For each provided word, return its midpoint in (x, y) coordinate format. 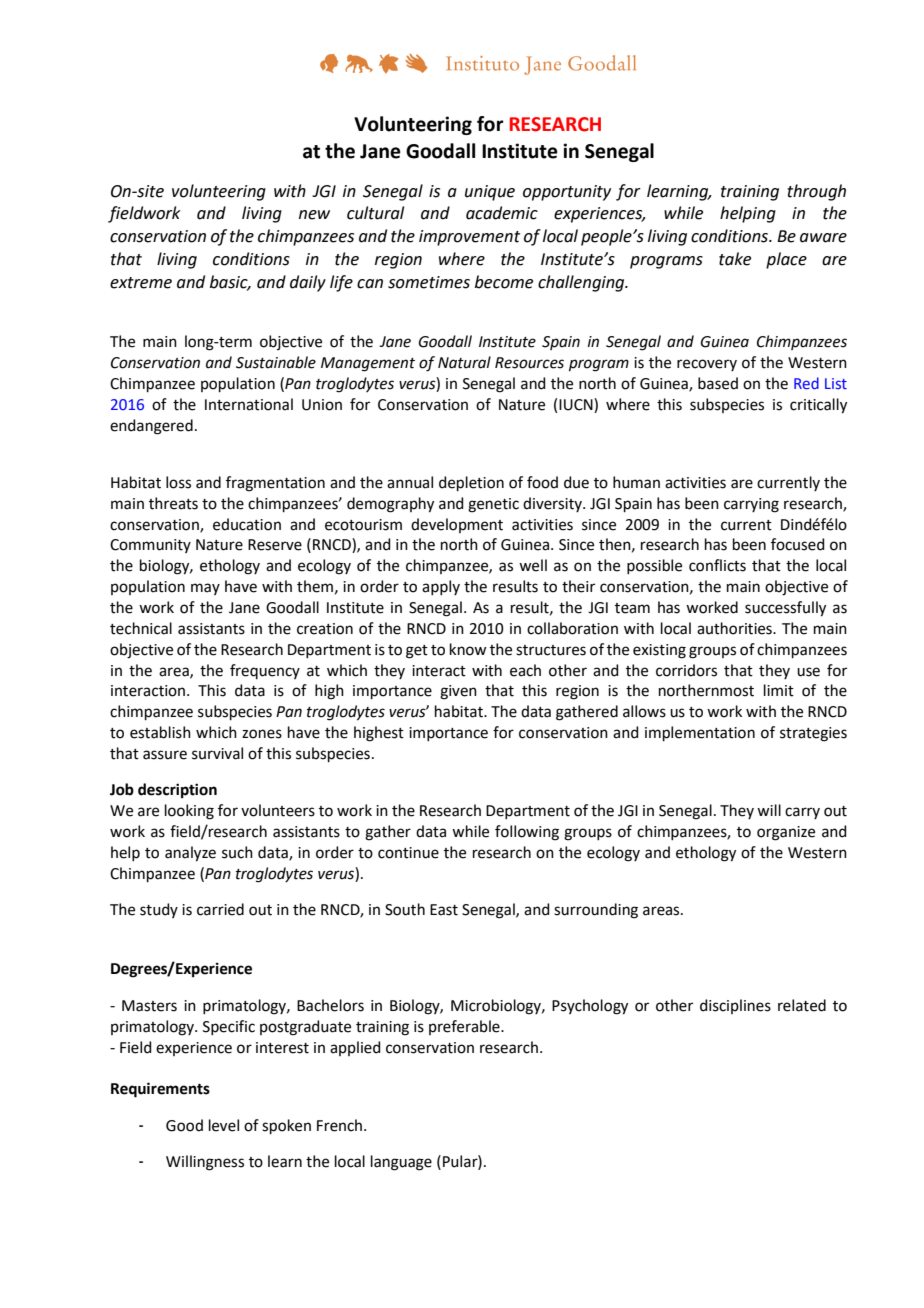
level (224, 1125)
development (457, 525)
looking (189, 812)
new (314, 215)
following (527, 833)
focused (798, 544)
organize (786, 833)
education (247, 524)
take (735, 259)
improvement (469, 238)
